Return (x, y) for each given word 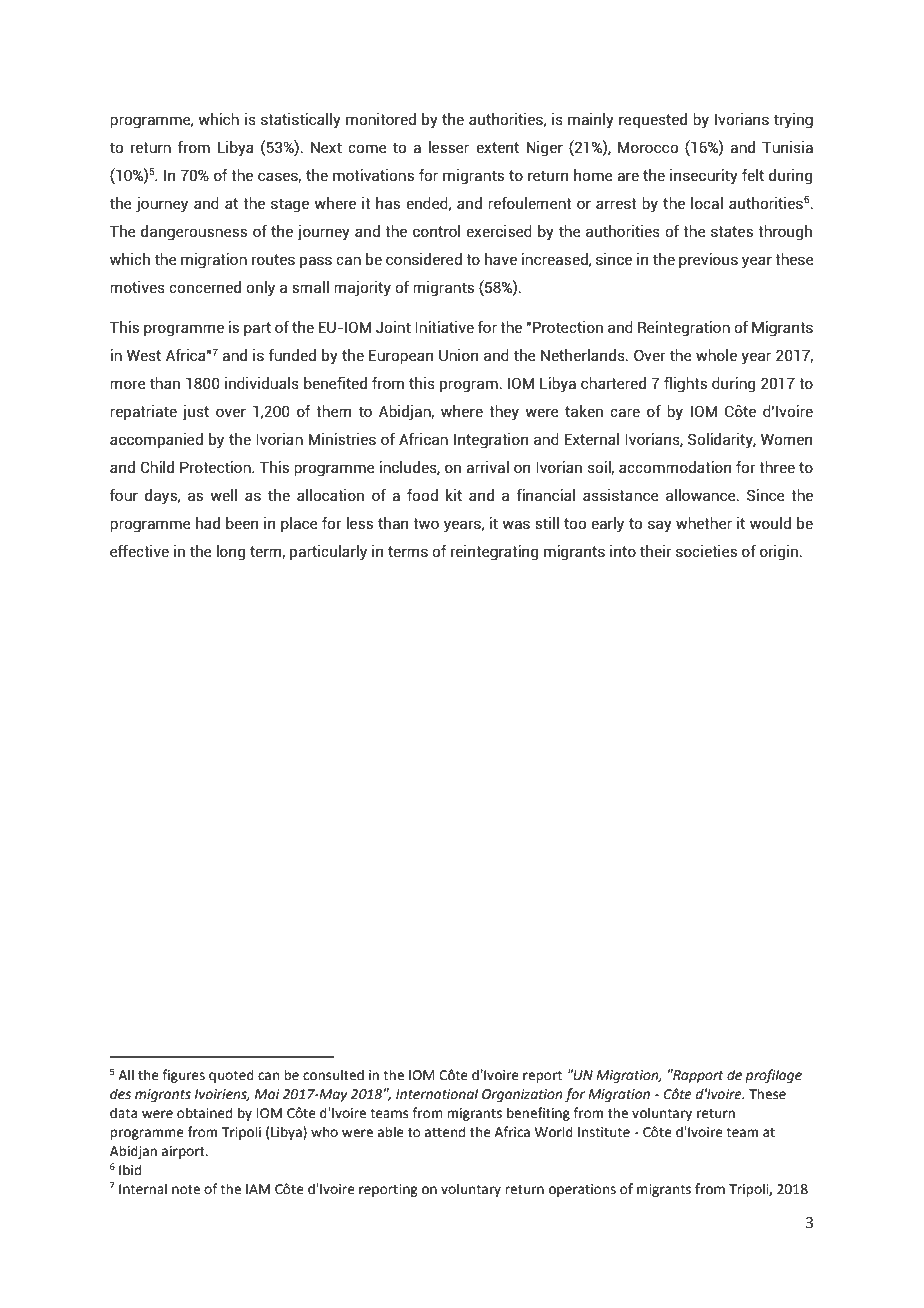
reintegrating (495, 553)
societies (706, 551)
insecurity (704, 177)
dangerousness (194, 233)
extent (497, 147)
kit (454, 495)
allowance (702, 495)
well (223, 495)
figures (183, 1076)
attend (445, 1132)
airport (184, 1152)
